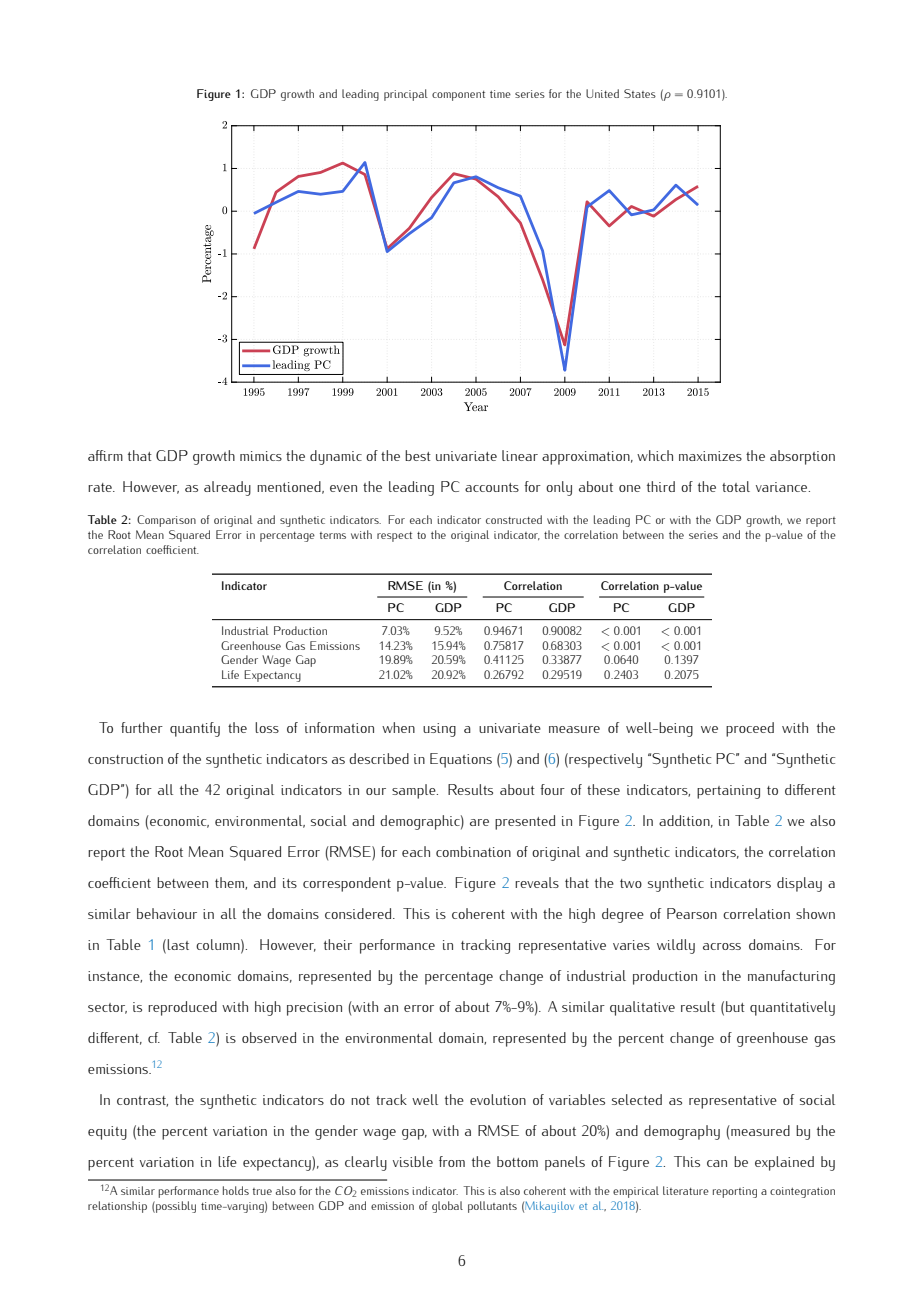  What do you see at coordinates (195, 729) in the screenshot?
I see `quantify` at bounding box center [195, 729].
